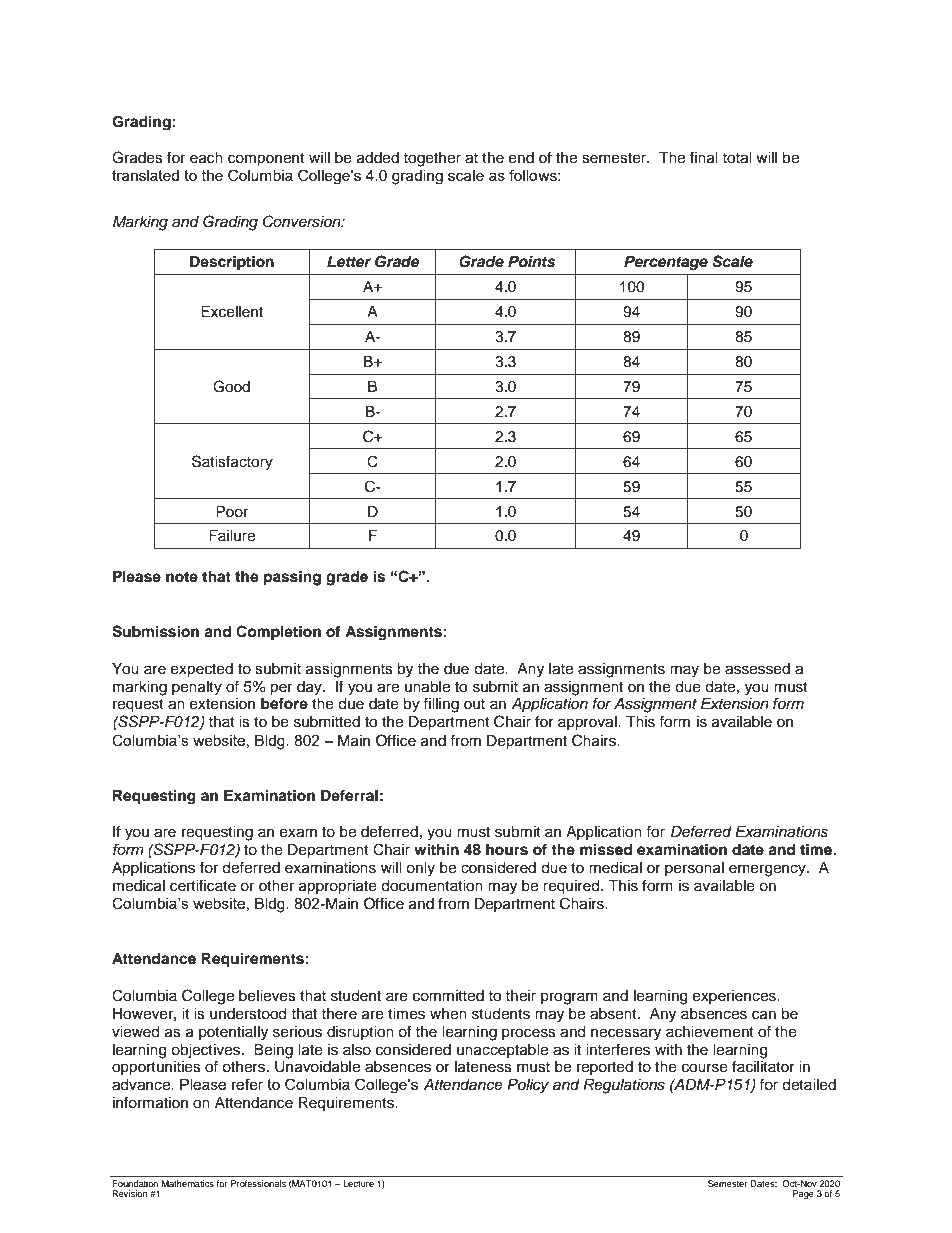 This document has width=952, height=1233. What do you see at coordinates (188, 1183) in the document?
I see `Mathematics` at bounding box center [188, 1183].
